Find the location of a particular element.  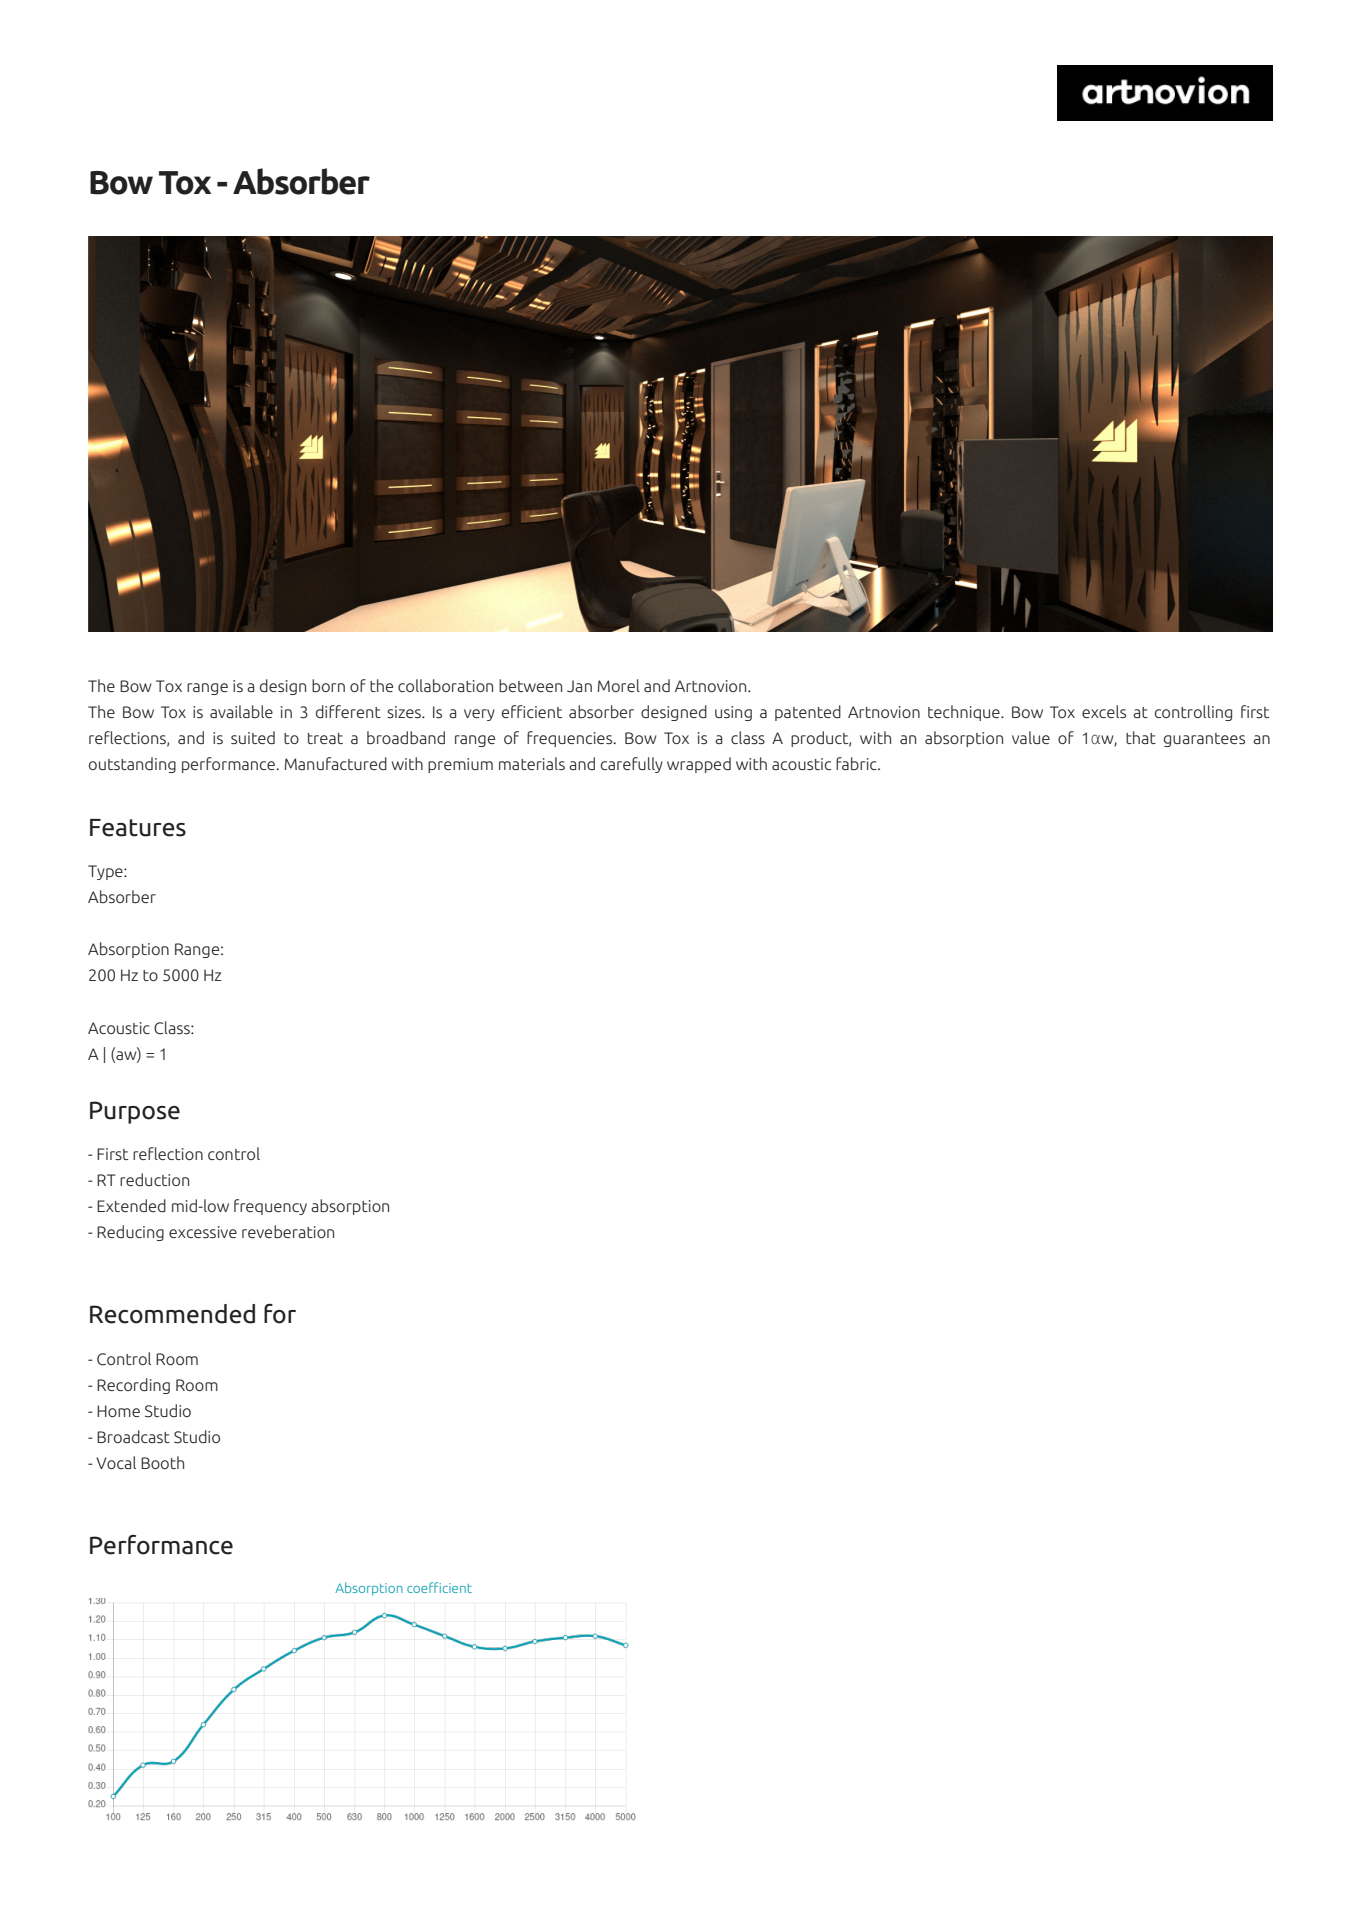

Purpose is located at coordinates (135, 1112).
